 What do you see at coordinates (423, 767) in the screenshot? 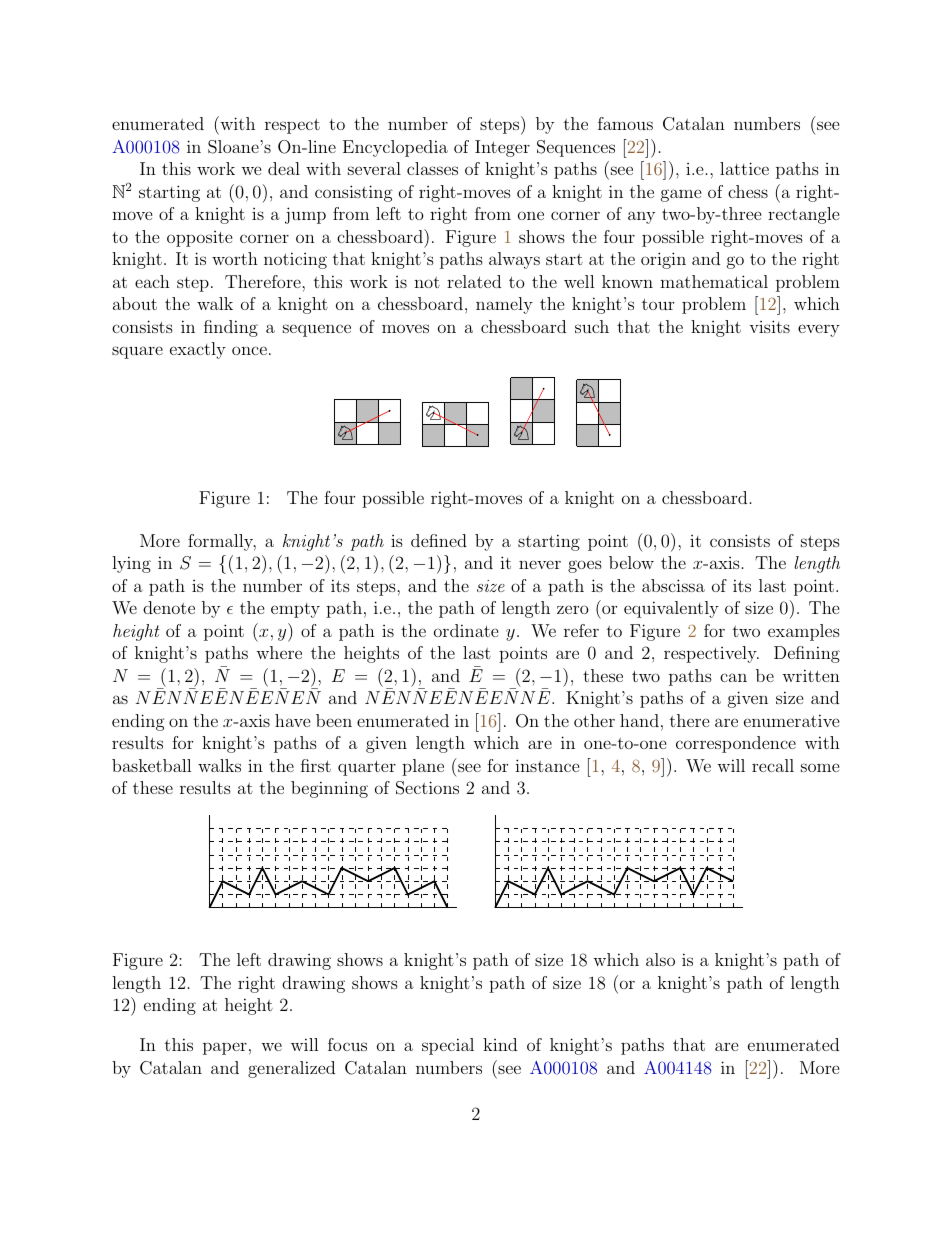
I see `plane` at bounding box center [423, 767].
